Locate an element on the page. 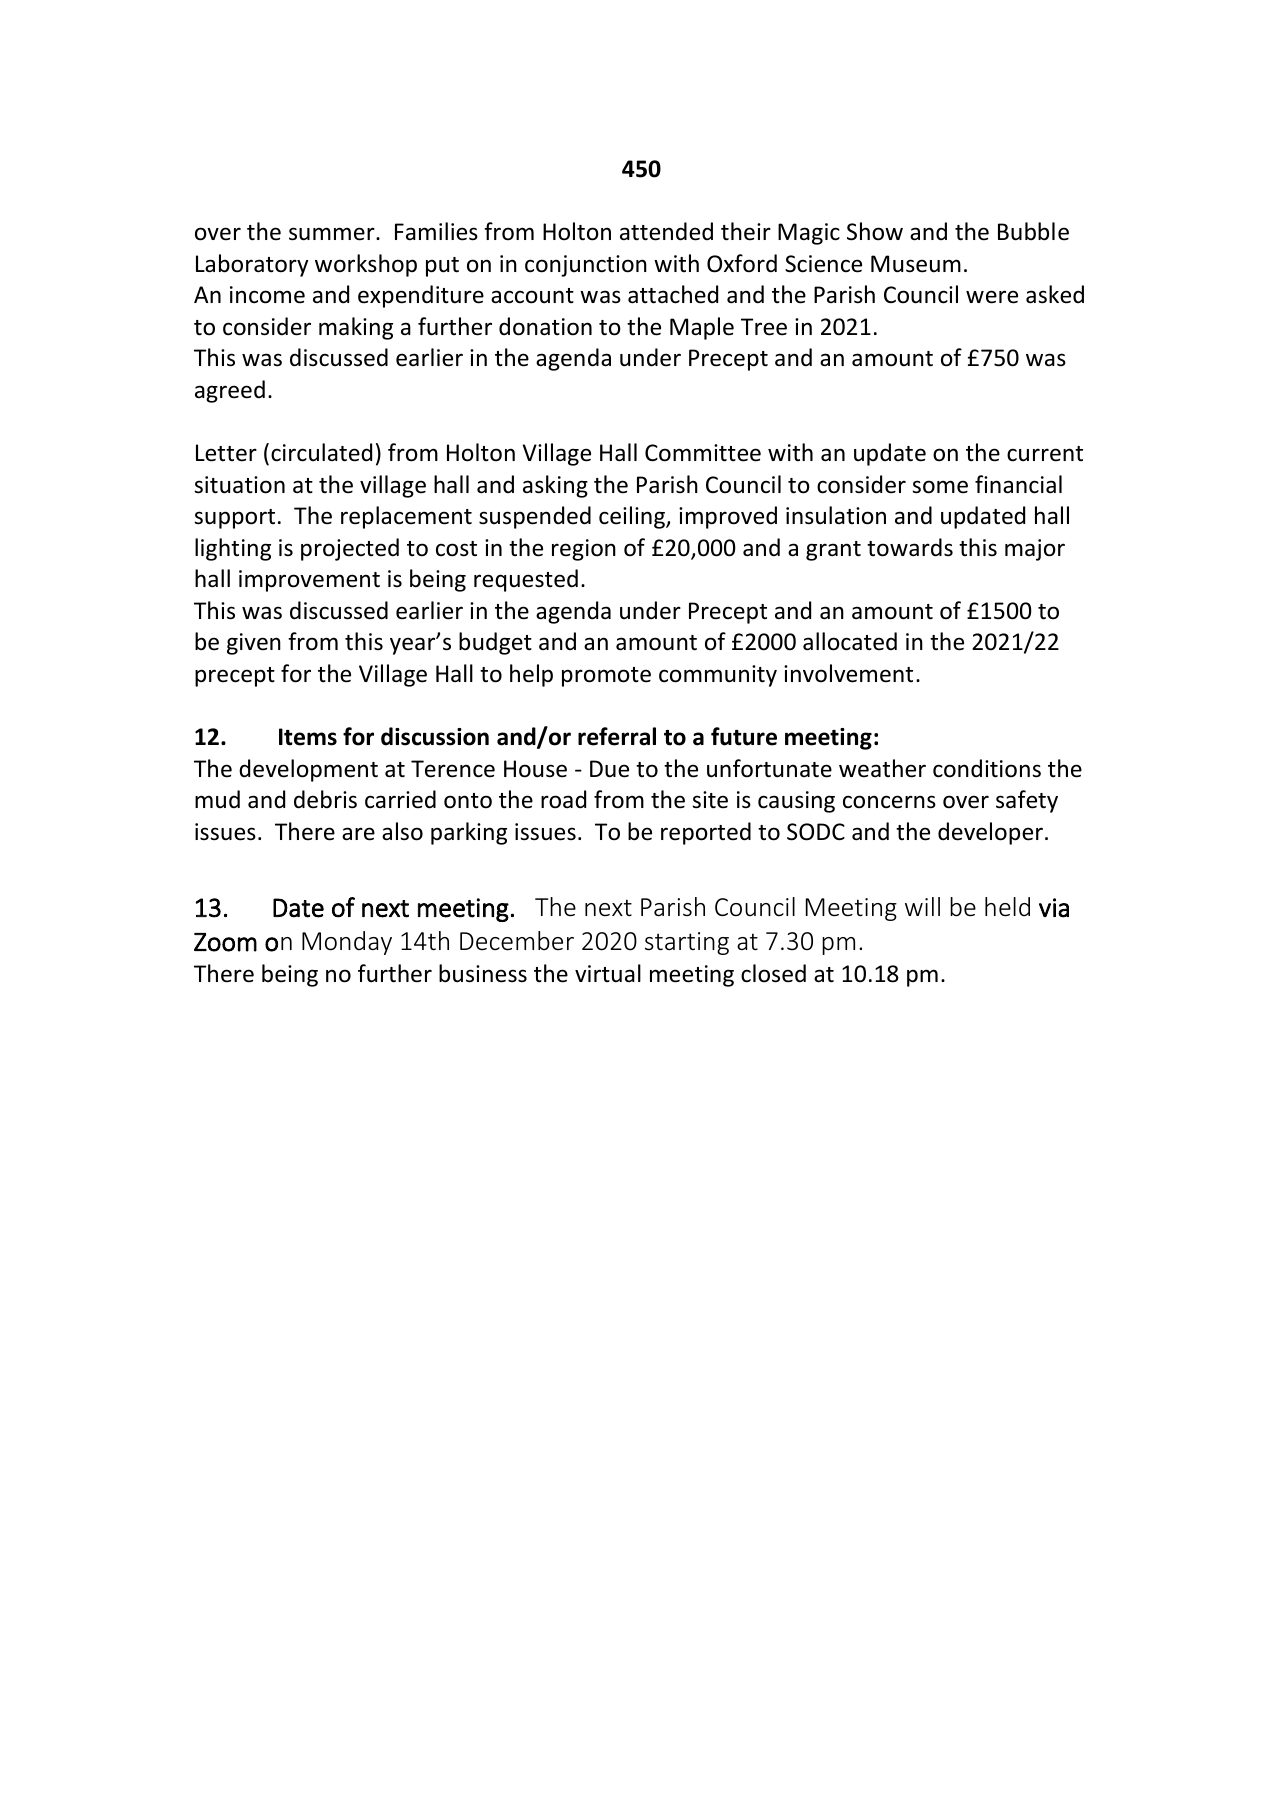 The height and width of the page is (1814, 1283). Museum is located at coordinates (916, 264).
